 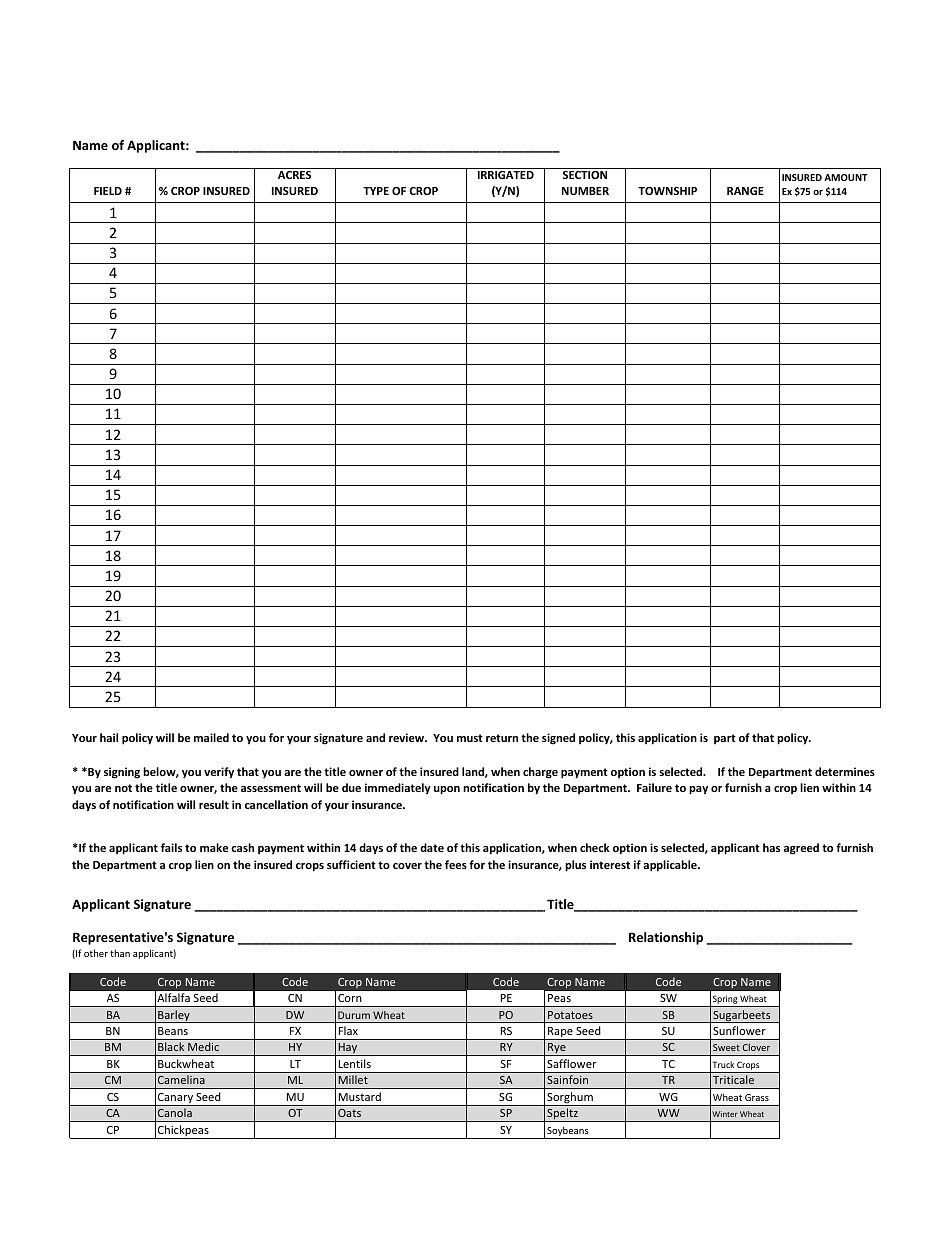 I want to click on fails, so click(x=171, y=847).
